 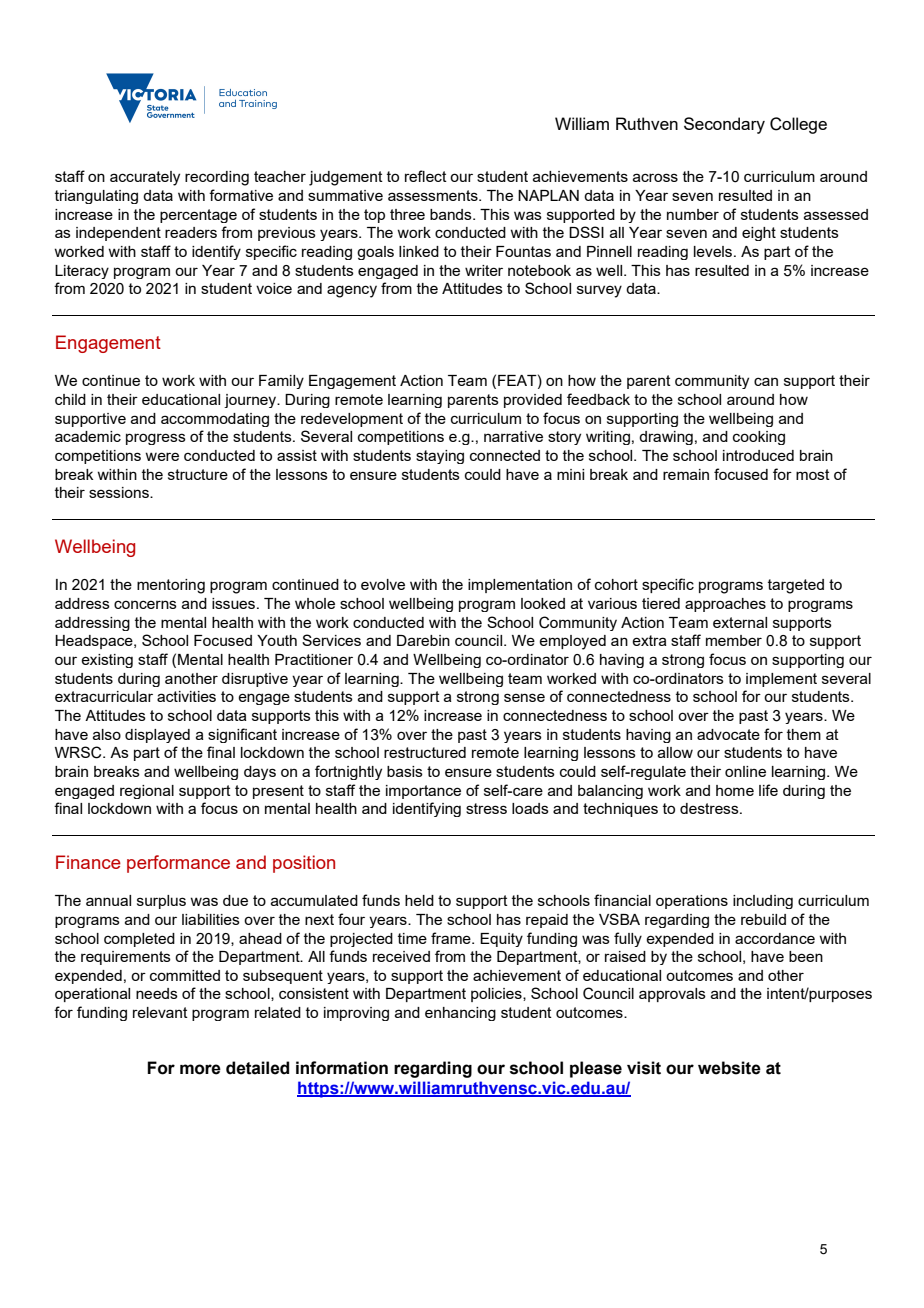 I want to click on Secondary, so click(x=724, y=125).
